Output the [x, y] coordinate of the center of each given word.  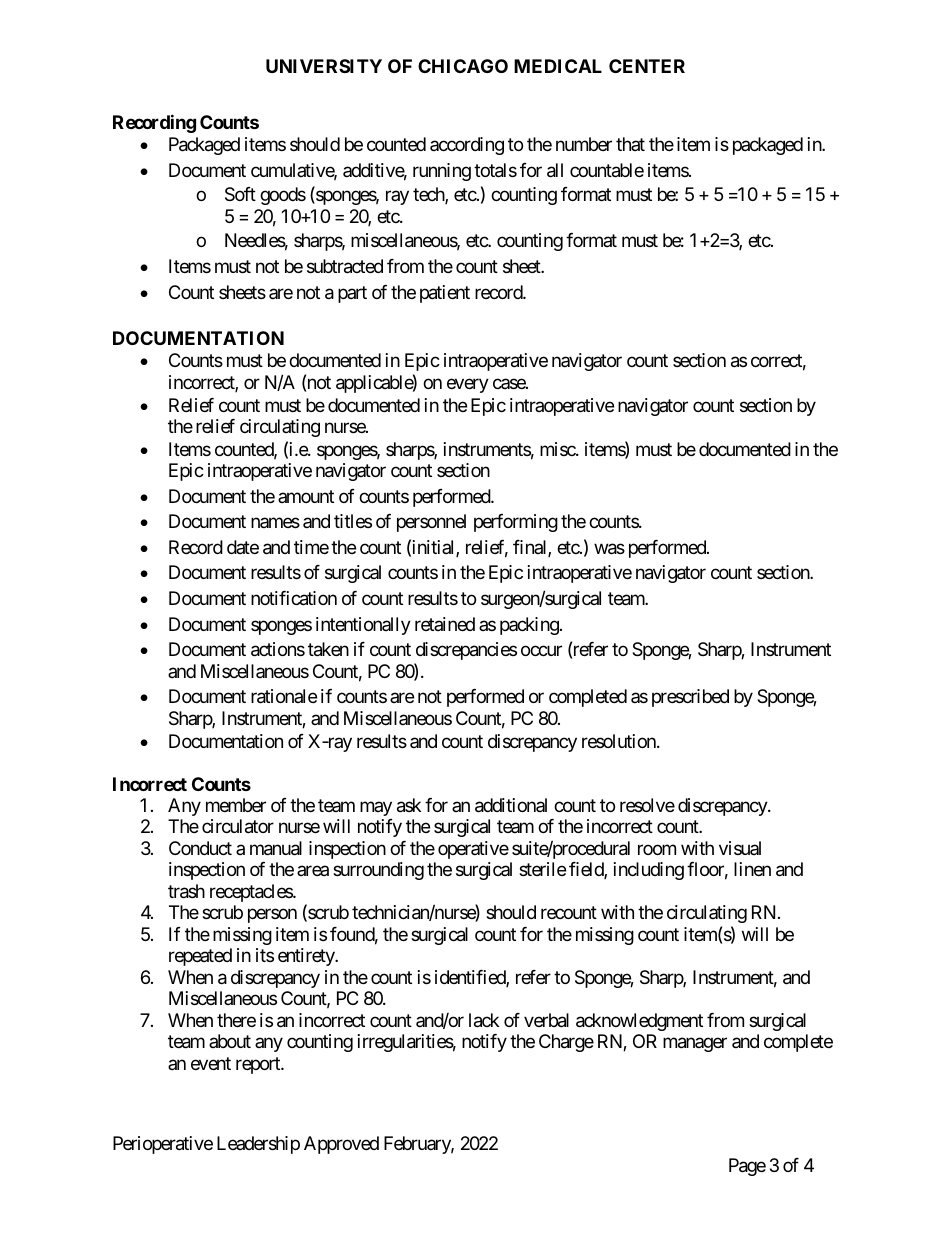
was [609, 549]
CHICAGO [463, 66]
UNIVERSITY [324, 66]
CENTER [647, 66]
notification [294, 598]
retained [445, 624]
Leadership [258, 1145]
